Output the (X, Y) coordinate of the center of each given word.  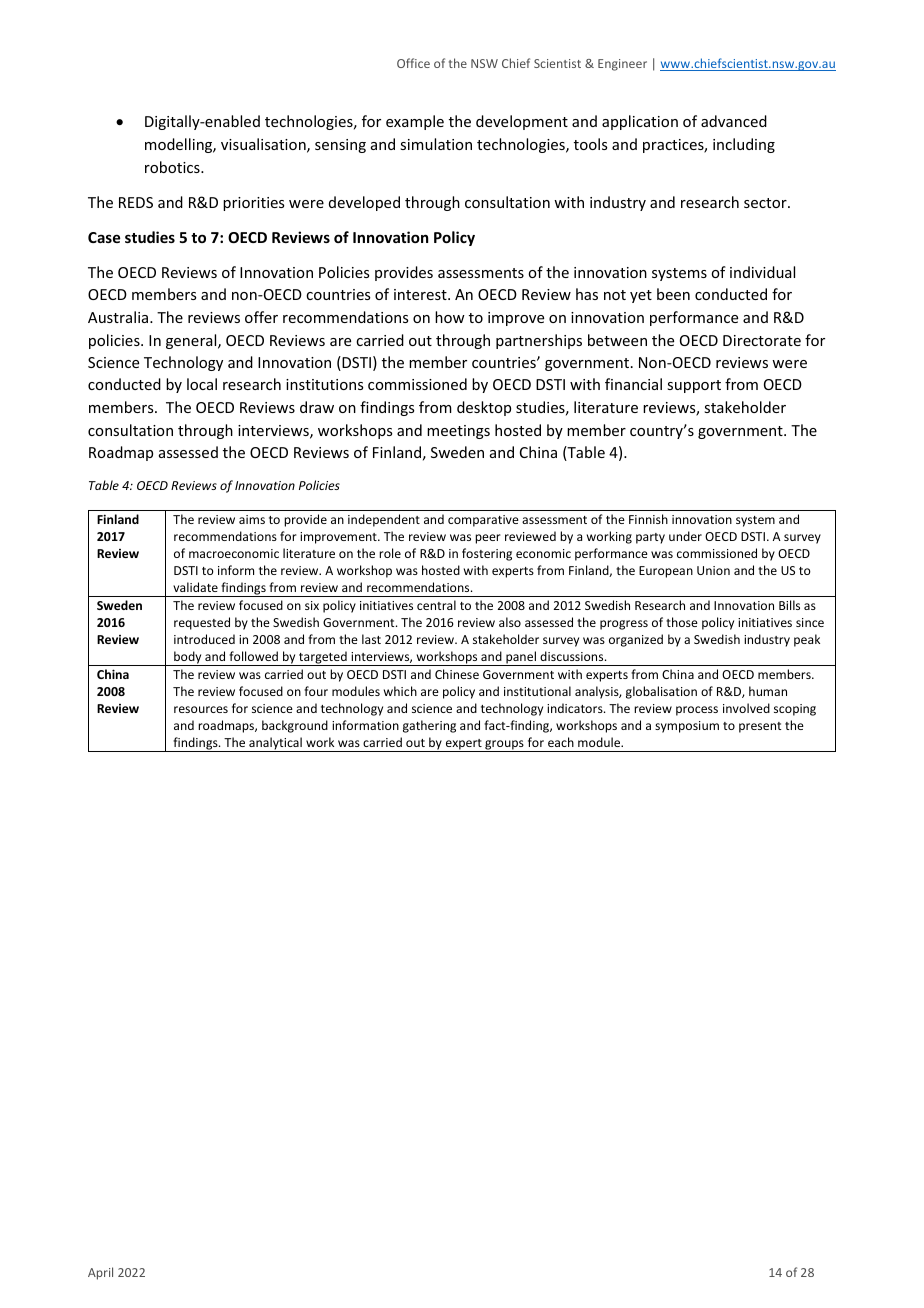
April (100, 1273)
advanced (734, 121)
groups (504, 746)
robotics (173, 167)
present (760, 727)
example (415, 122)
